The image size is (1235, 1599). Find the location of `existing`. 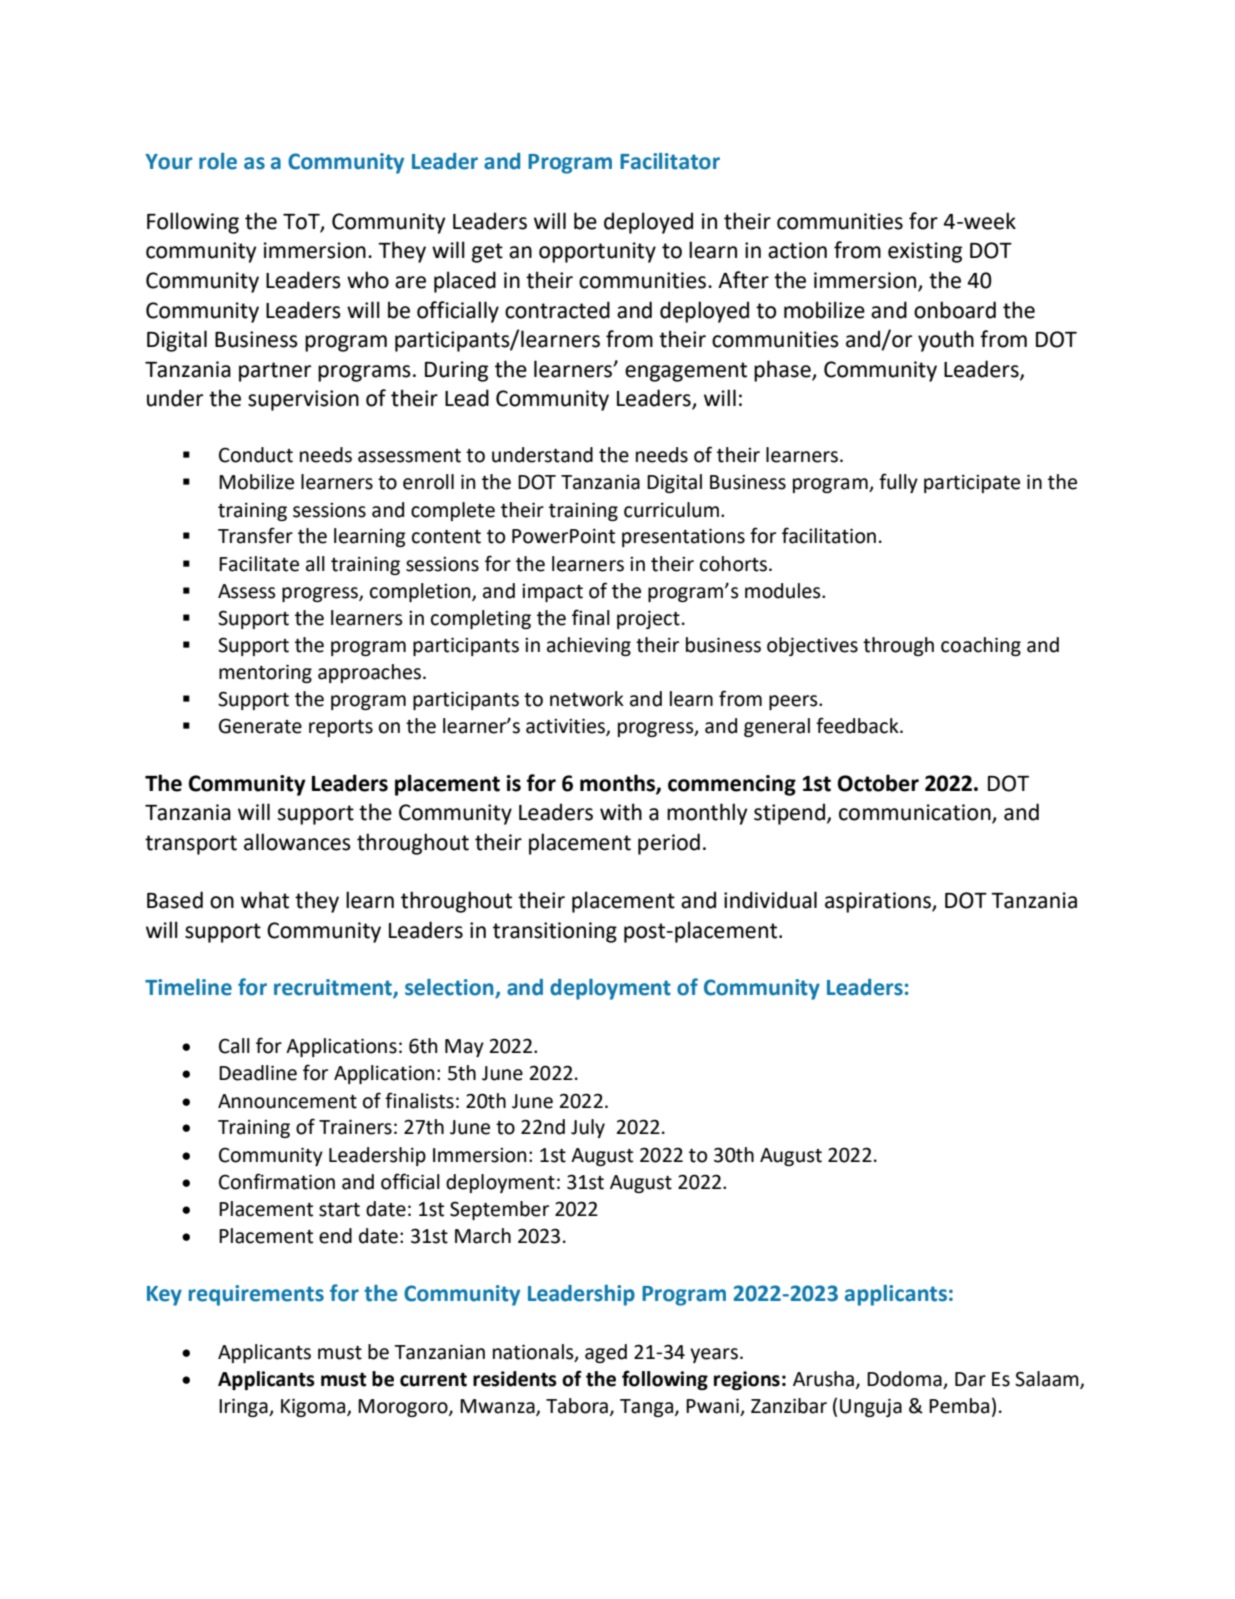

existing is located at coordinates (925, 252).
